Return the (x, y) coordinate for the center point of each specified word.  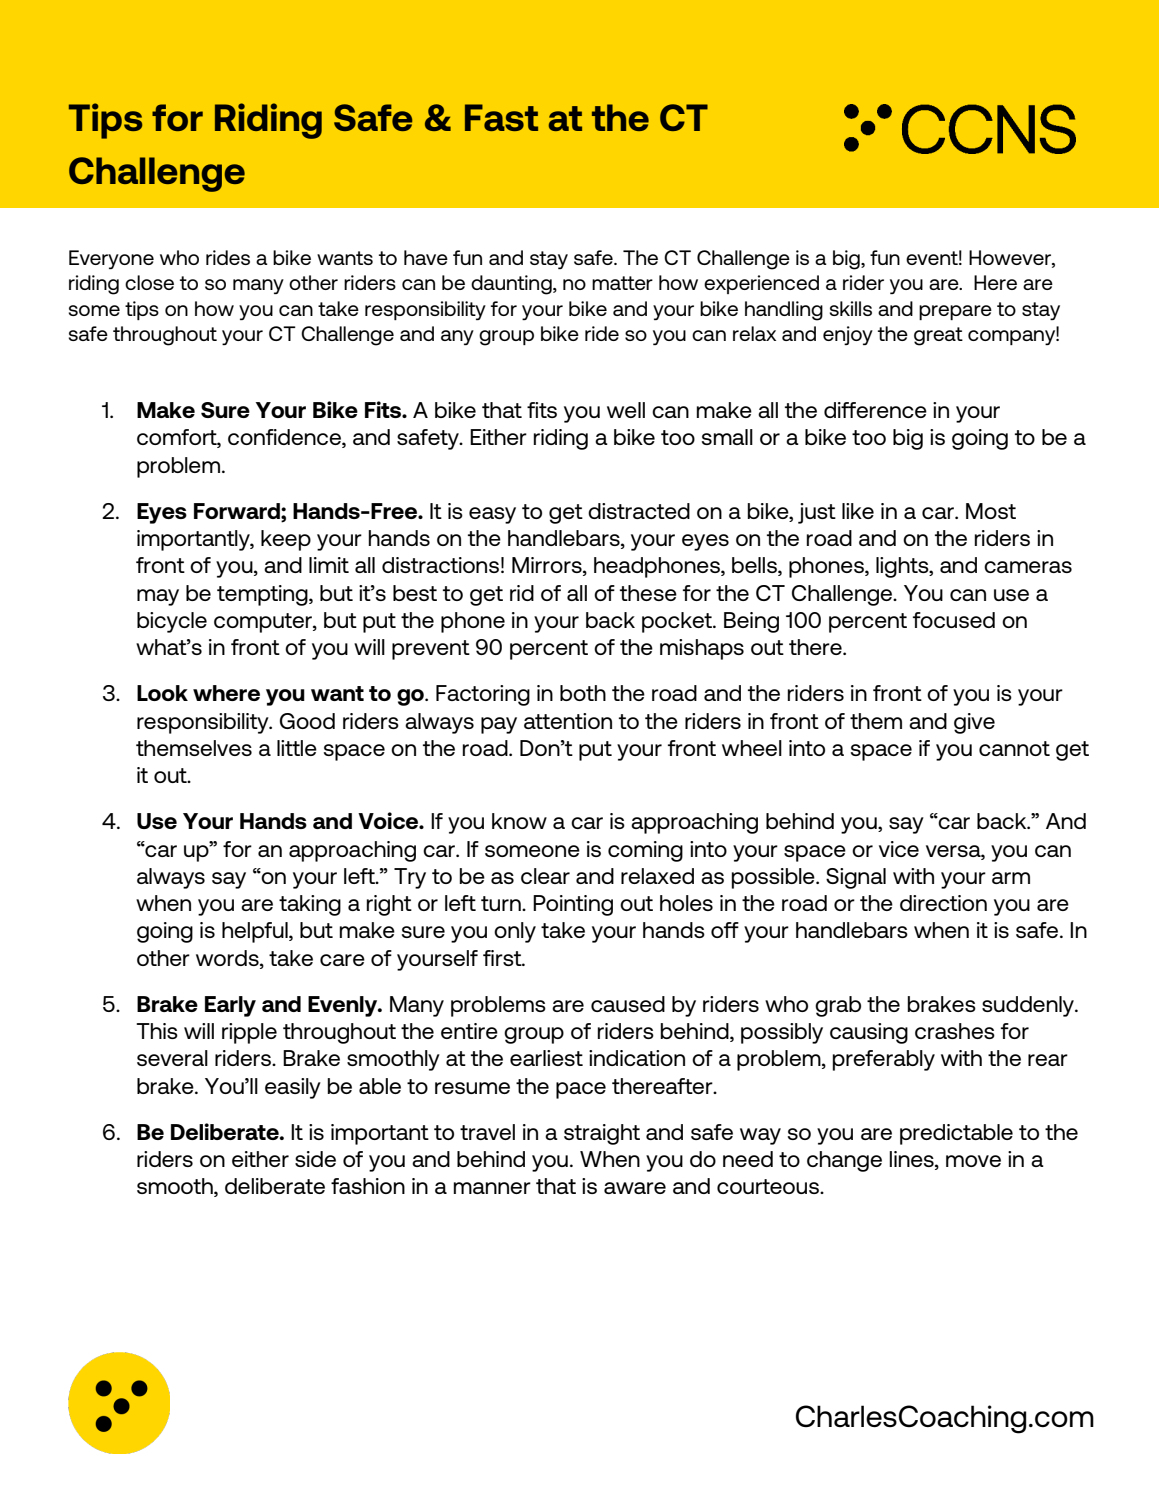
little (297, 748)
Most (991, 511)
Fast (501, 117)
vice (899, 849)
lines (913, 1160)
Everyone (111, 259)
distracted (639, 511)
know (519, 821)
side (315, 1159)
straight (602, 1134)
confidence (285, 438)
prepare (955, 312)
